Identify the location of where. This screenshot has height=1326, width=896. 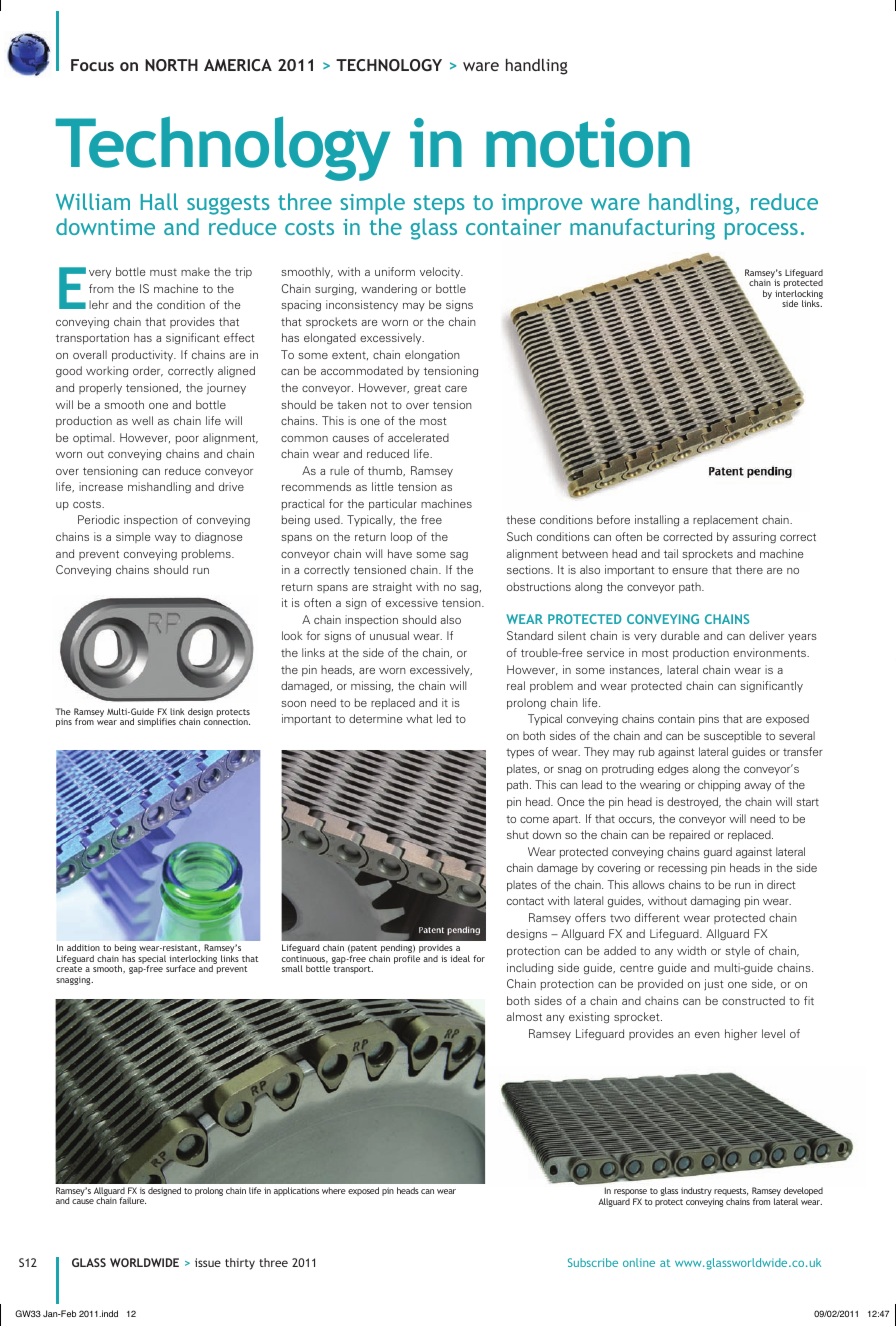
(334, 1190).
